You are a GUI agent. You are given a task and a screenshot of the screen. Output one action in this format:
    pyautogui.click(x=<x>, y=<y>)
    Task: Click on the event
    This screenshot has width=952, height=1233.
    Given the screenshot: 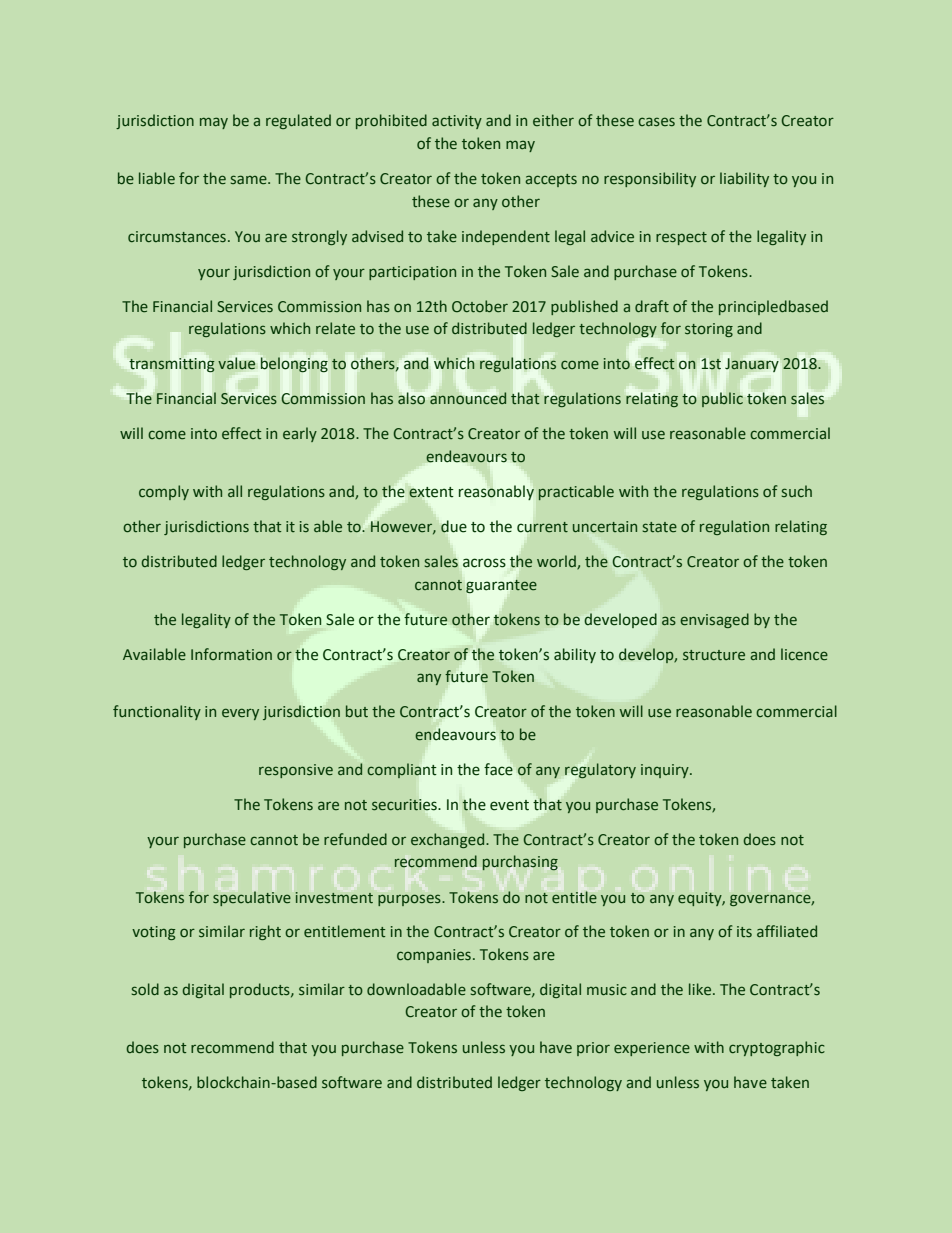 What is the action you would take?
    pyautogui.click(x=509, y=805)
